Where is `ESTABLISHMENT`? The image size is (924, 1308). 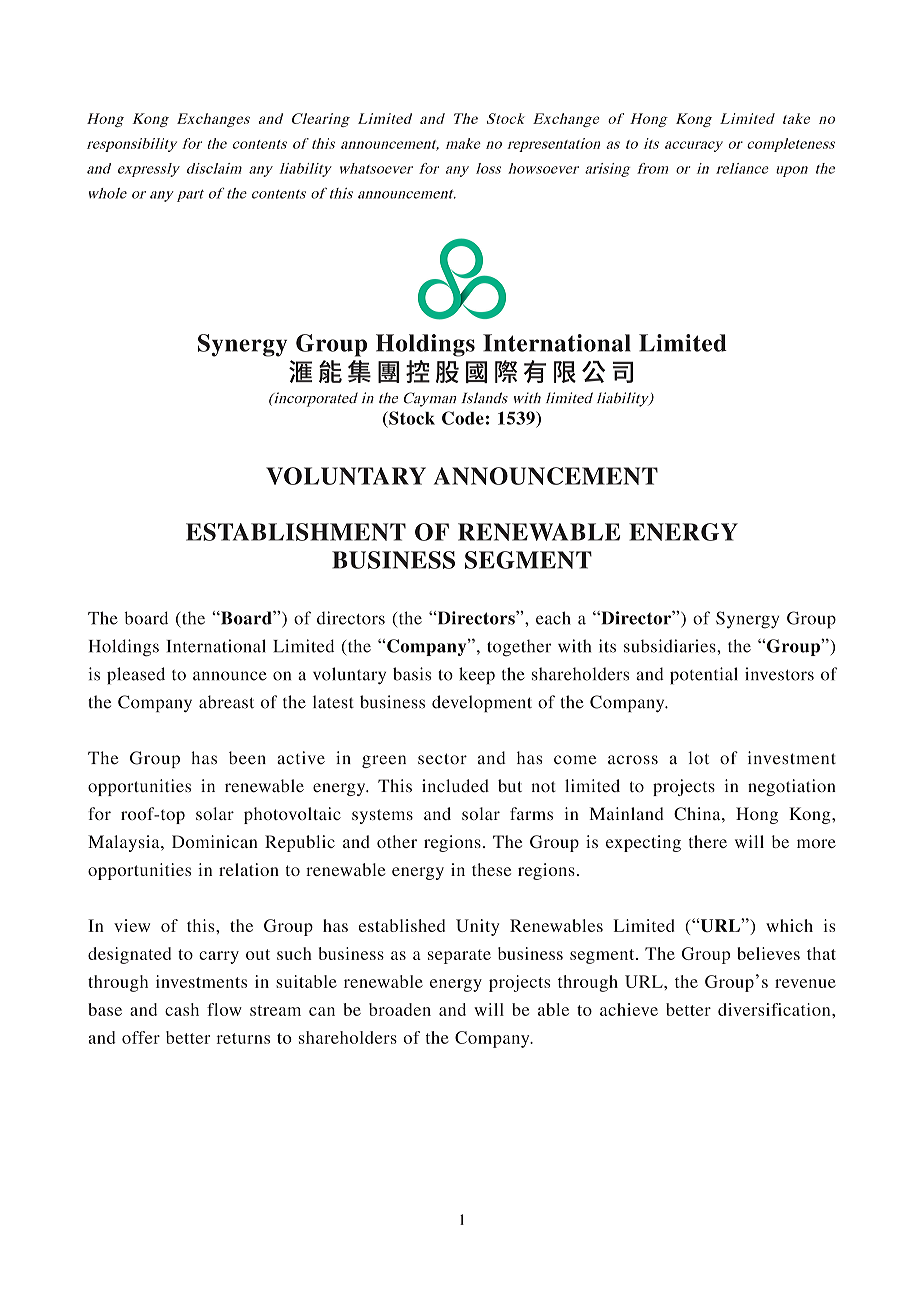
ESTABLISHMENT is located at coordinates (296, 532).
